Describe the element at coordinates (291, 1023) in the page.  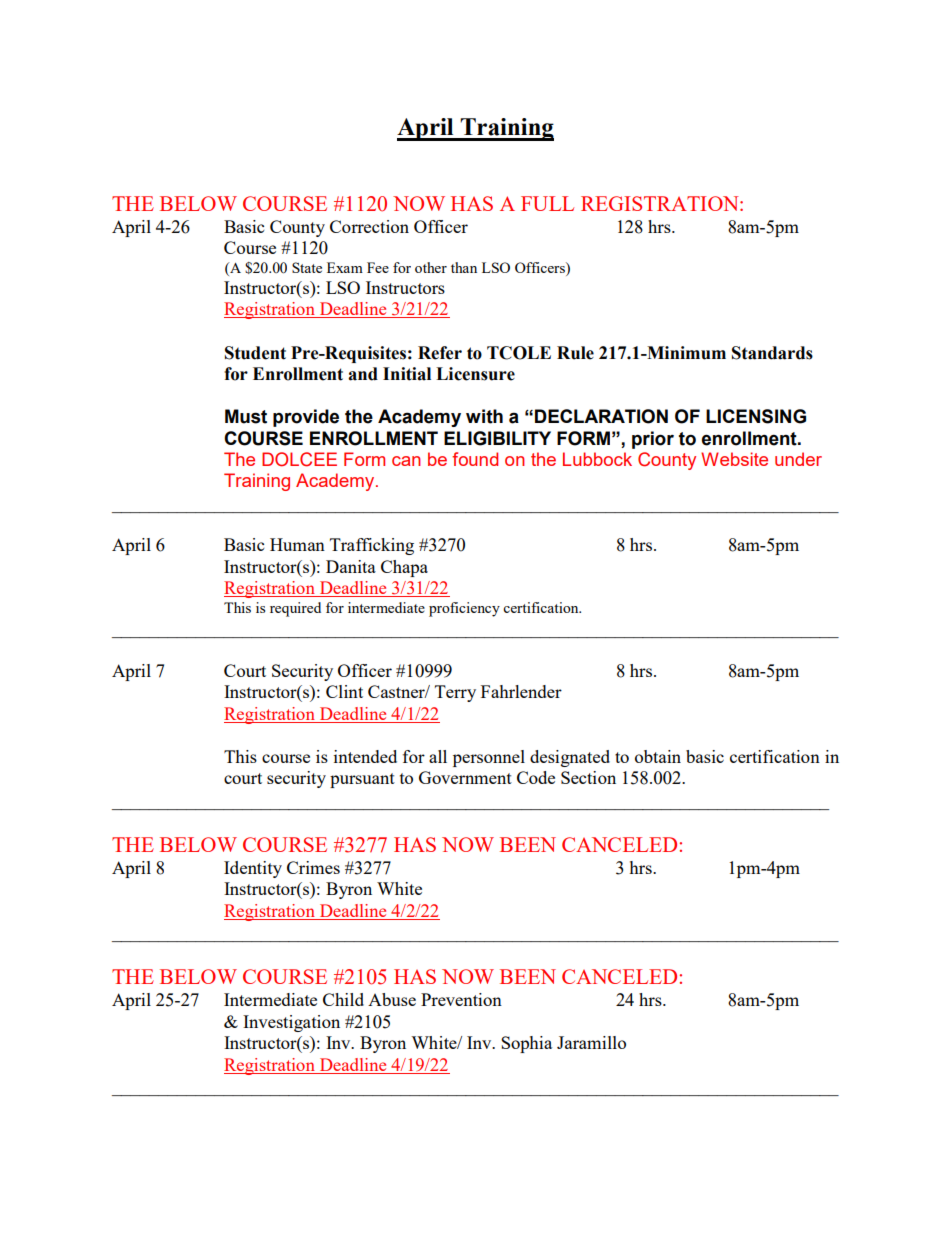
I see `Investigation` at that location.
